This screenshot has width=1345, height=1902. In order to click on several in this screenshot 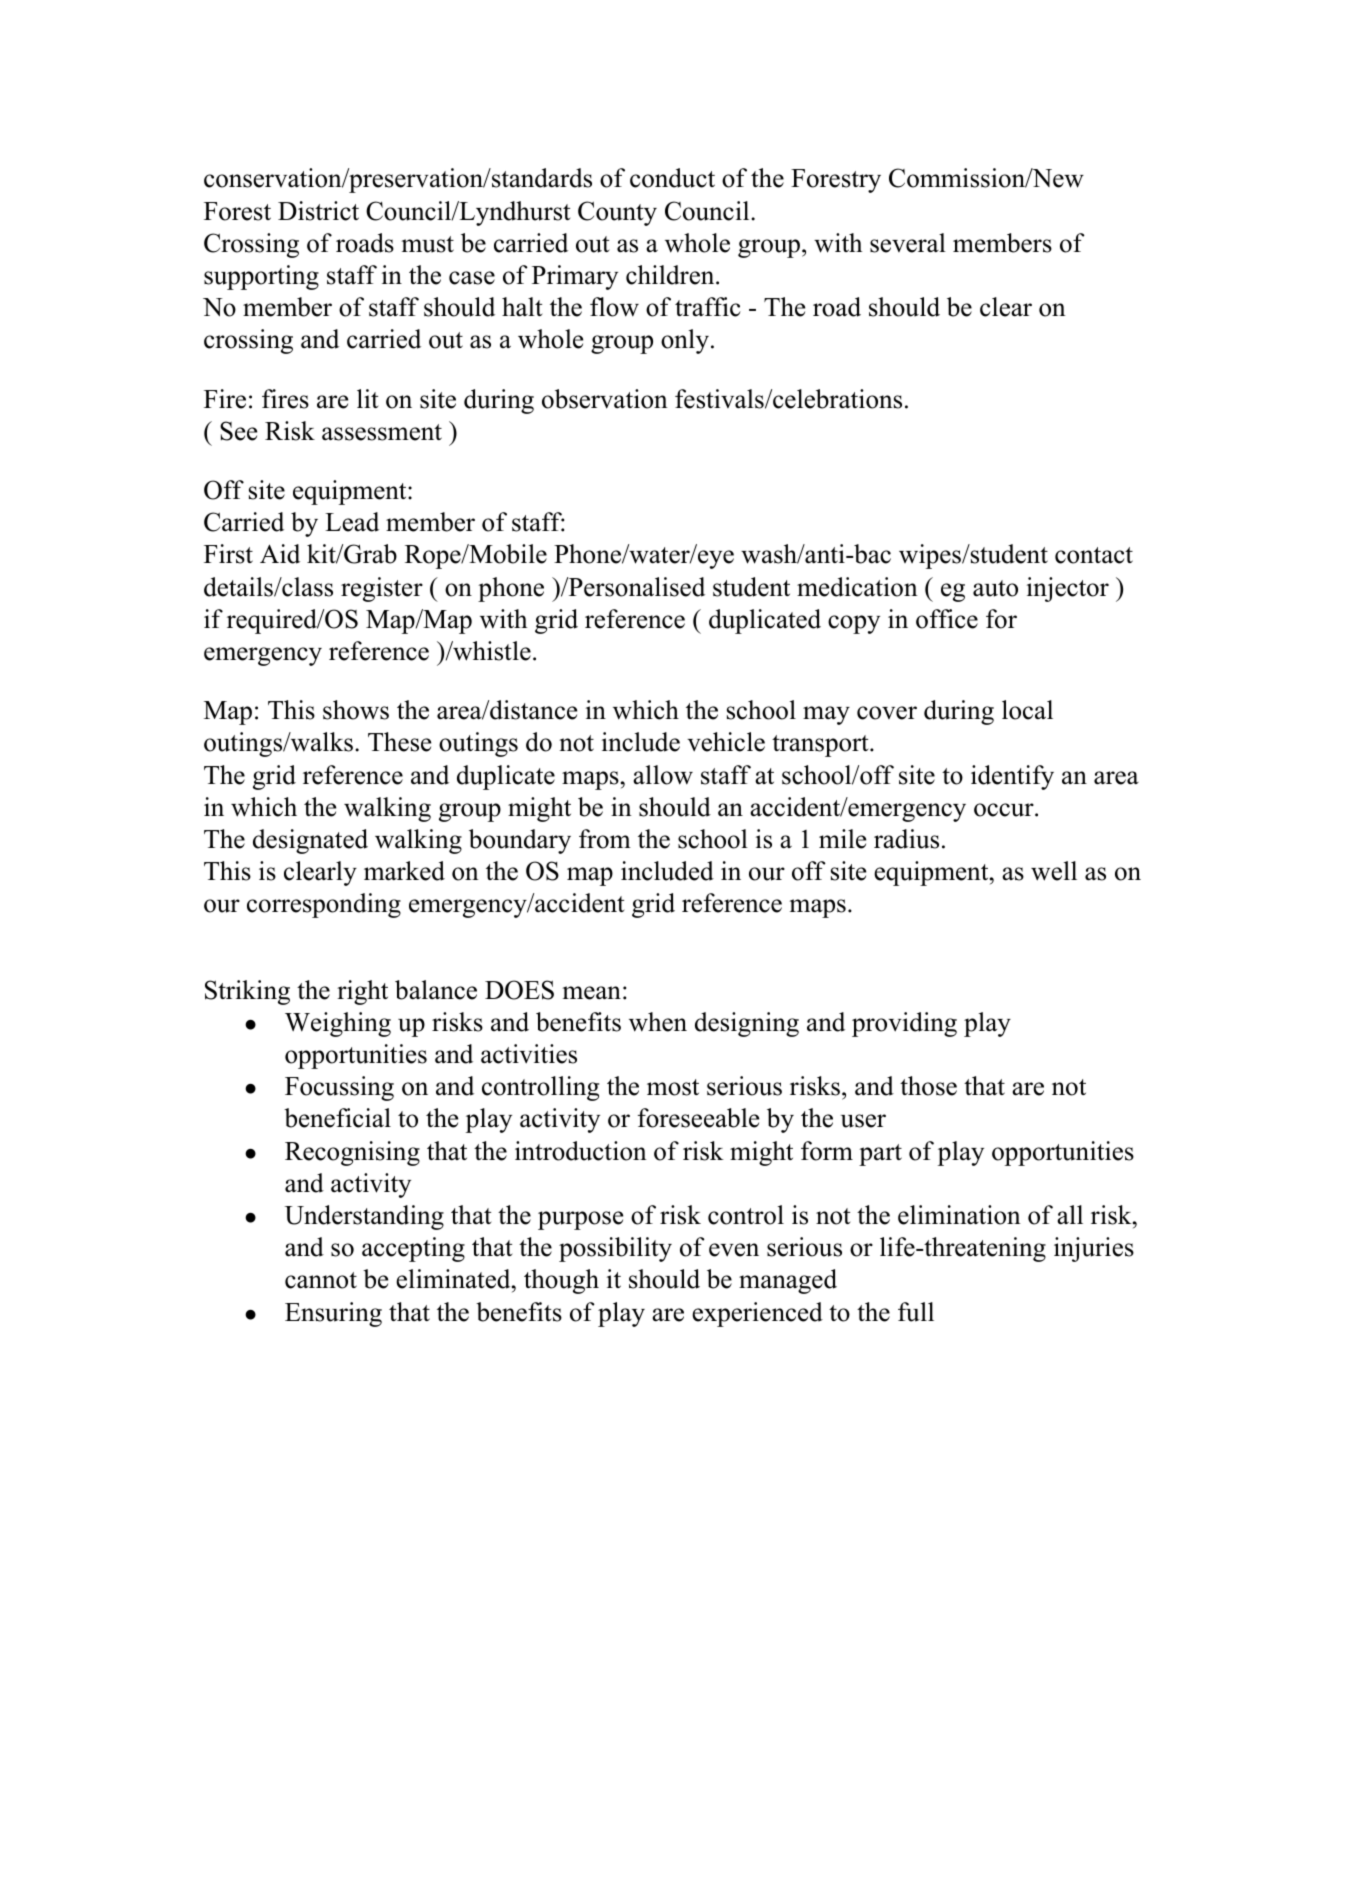, I will do `click(908, 243)`.
